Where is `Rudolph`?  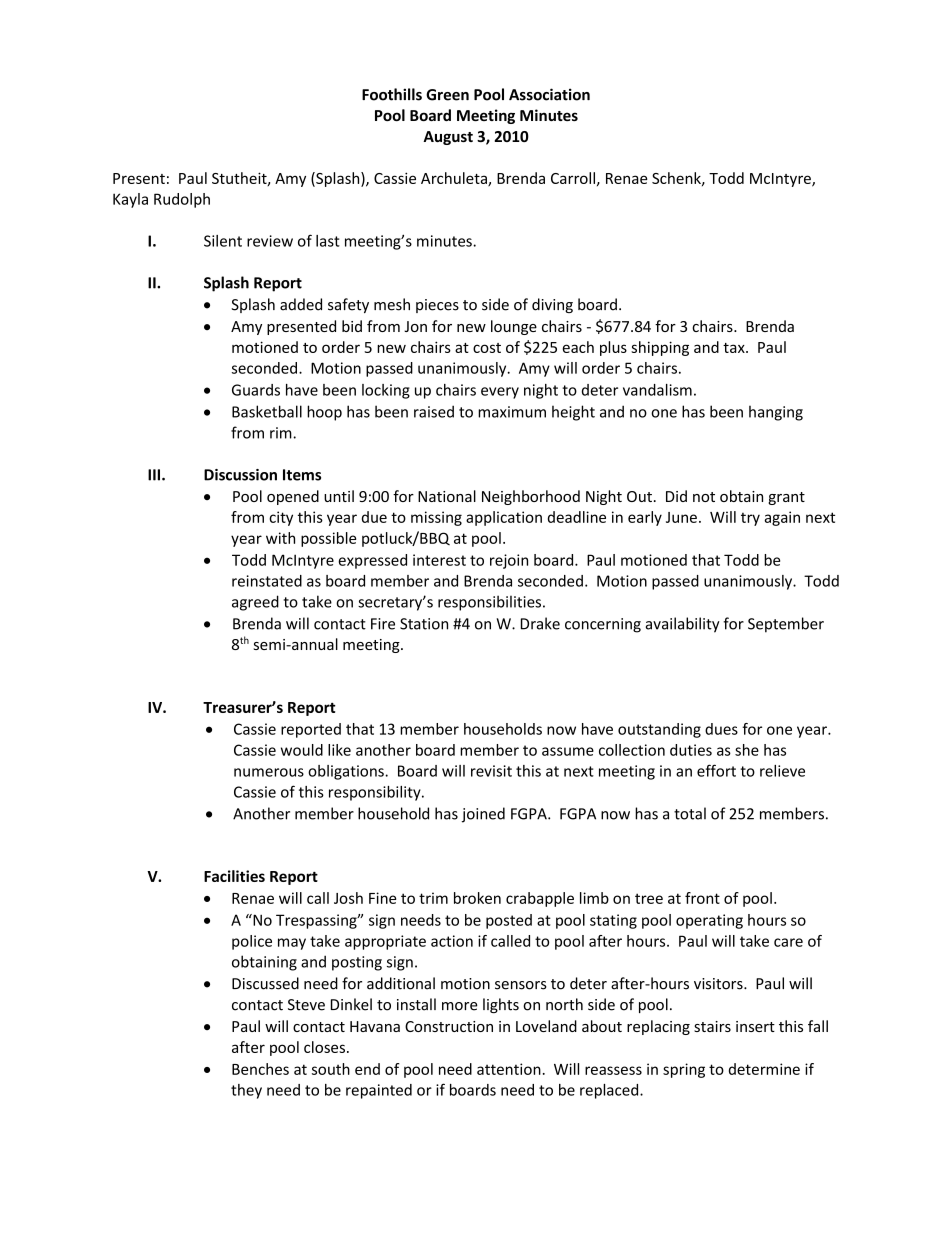
Rudolph is located at coordinates (182, 200).
